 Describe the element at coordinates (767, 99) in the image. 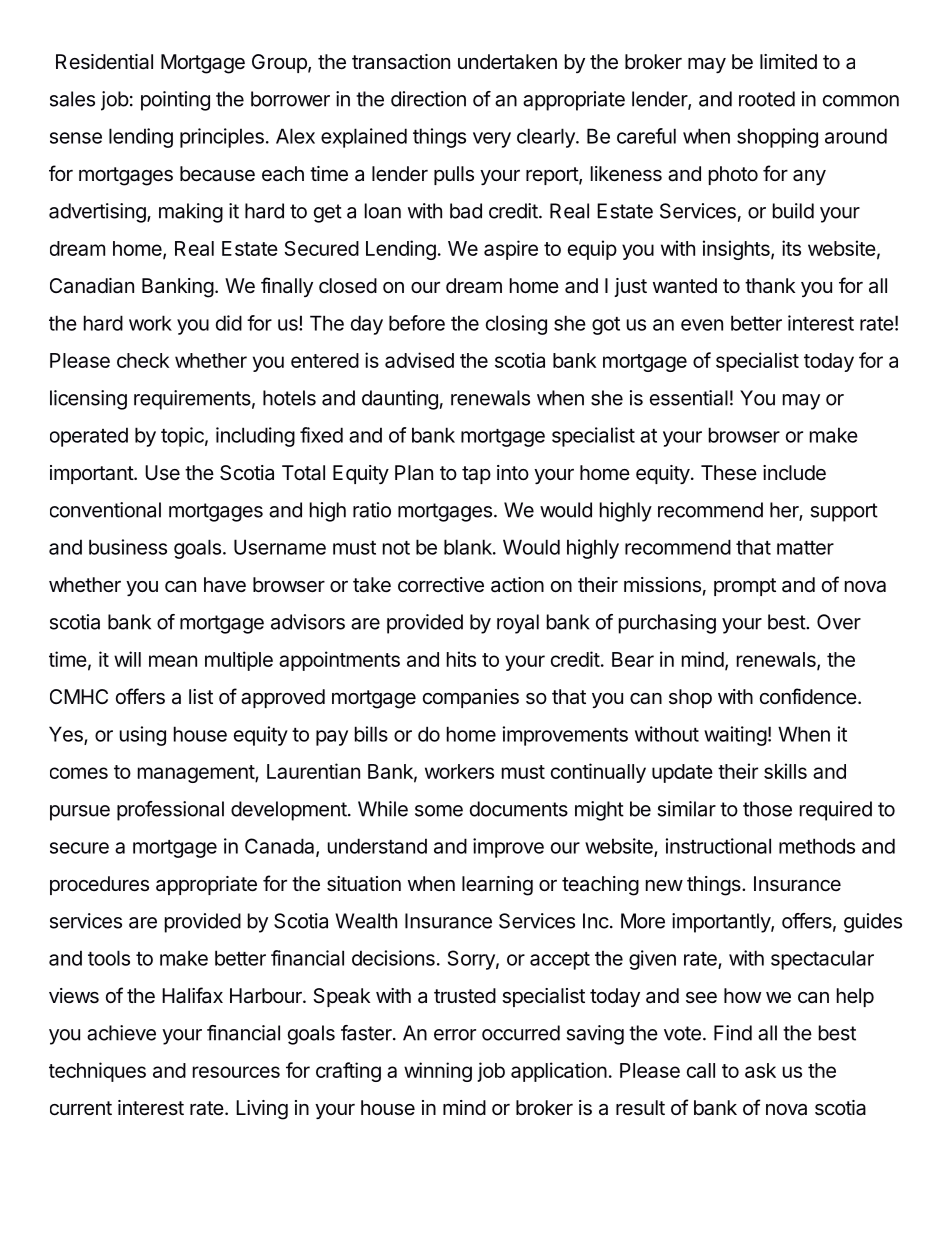

I see `rooted` at that location.
